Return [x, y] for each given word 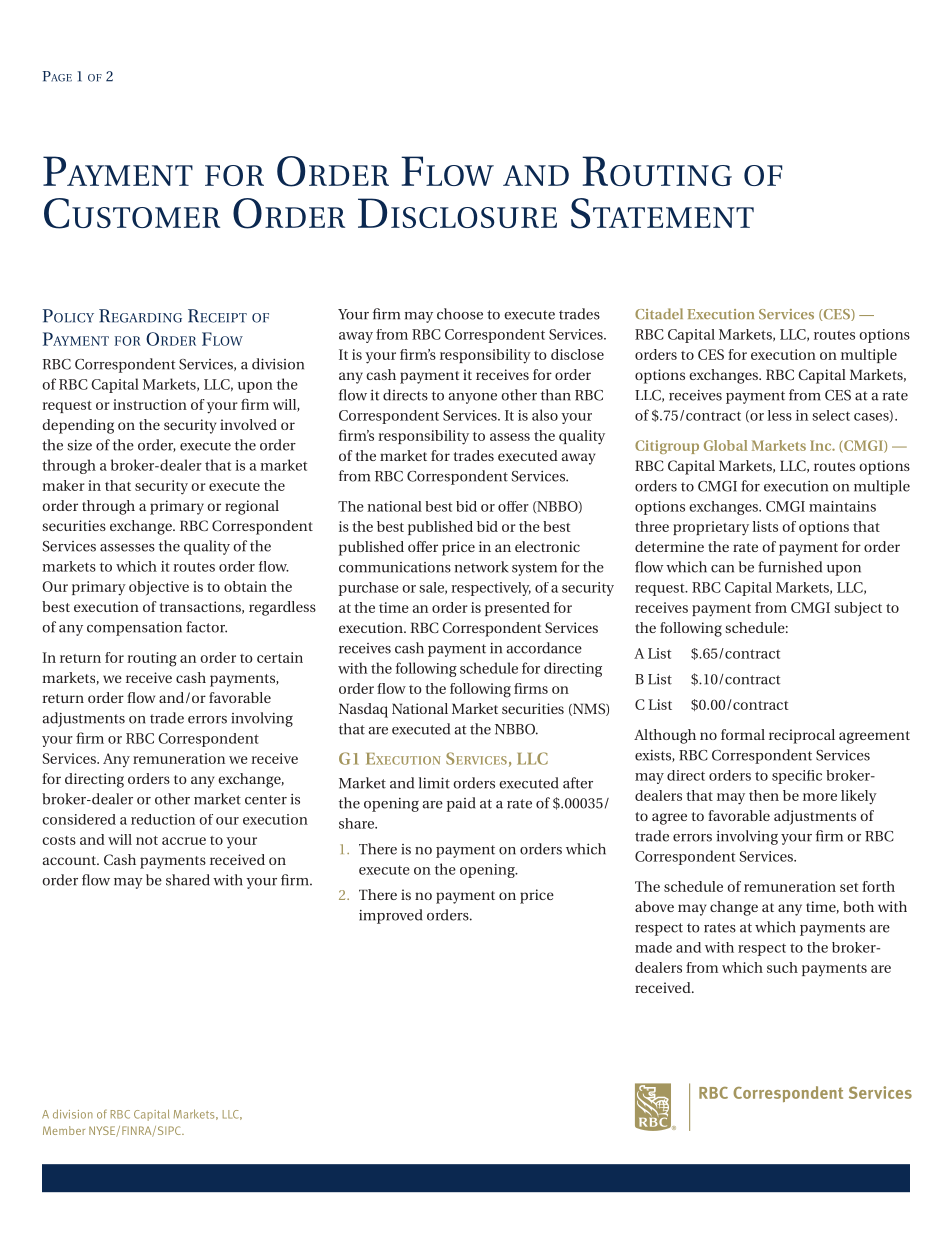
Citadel [659, 314]
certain [280, 657]
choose [460, 314]
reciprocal [802, 736]
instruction [150, 404]
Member [64, 1130]
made [653, 947]
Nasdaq [363, 710]
